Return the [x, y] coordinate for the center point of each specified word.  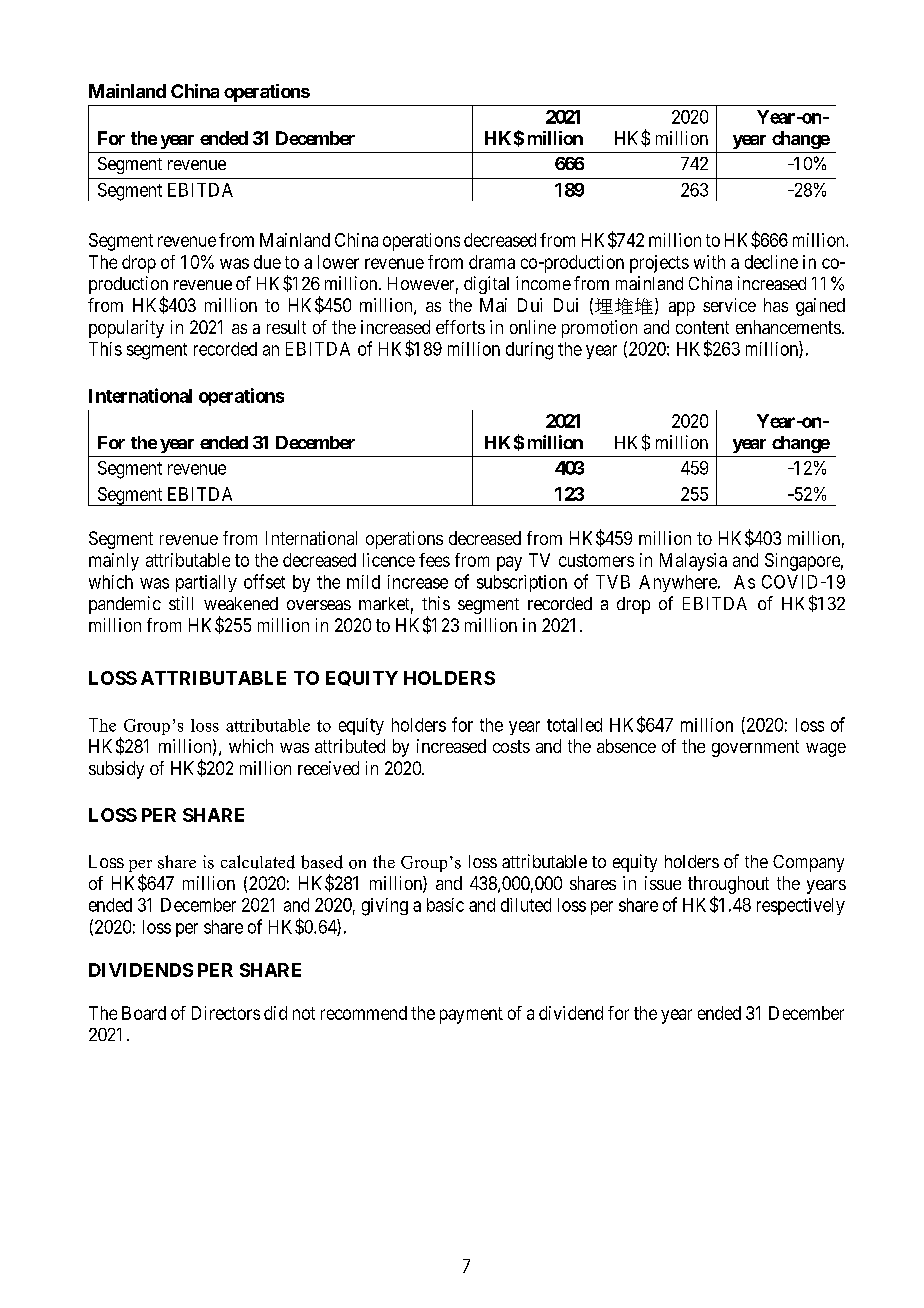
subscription [522, 583]
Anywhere [679, 583]
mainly [114, 562]
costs [511, 746]
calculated [258, 862]
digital [486, 285]
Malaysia [693, 562]
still [181, 603]
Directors [226, 1013]
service [729, 305]
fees [434, 560]
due [267, 262]
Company [808, 863]
